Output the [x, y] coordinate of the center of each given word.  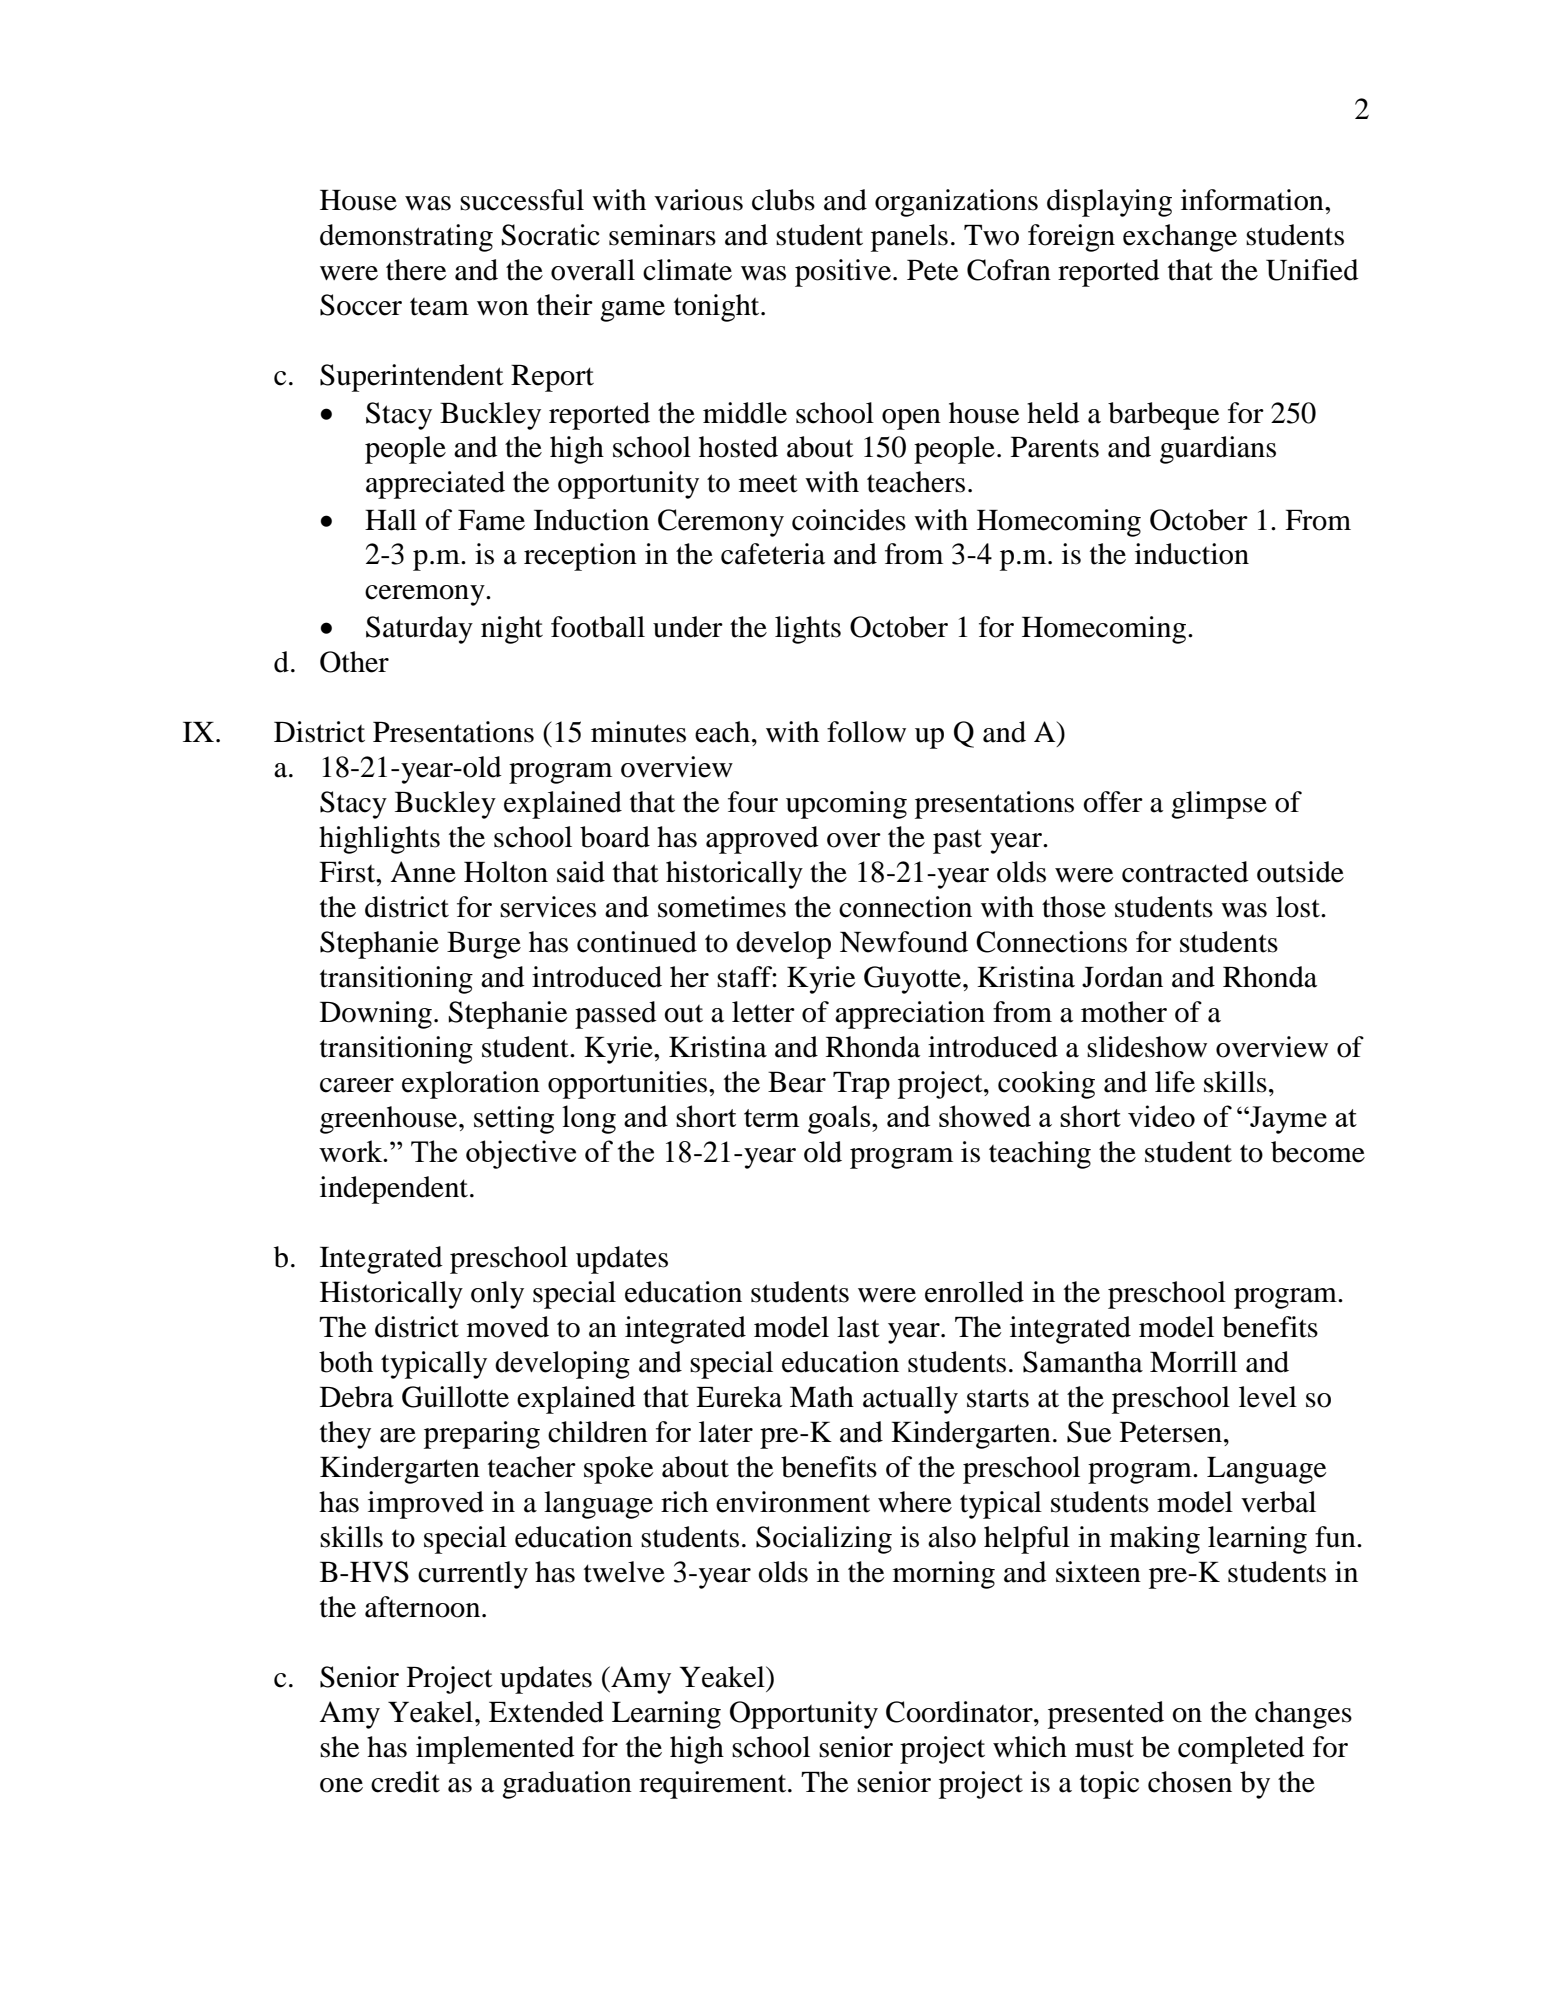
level [1268, 1397]
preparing [482, 1435]
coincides [849, 520]
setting [514, 1120]
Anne [423, 872]
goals [840, 1119]
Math [822, 1397]
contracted [1185, 872]
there [416, 270]
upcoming [846, 805]
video [1161, 1116]
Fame [491, 520]
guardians [1218, 450]
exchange [1180, 238]
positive [843, 273]
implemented [495, 1750]
